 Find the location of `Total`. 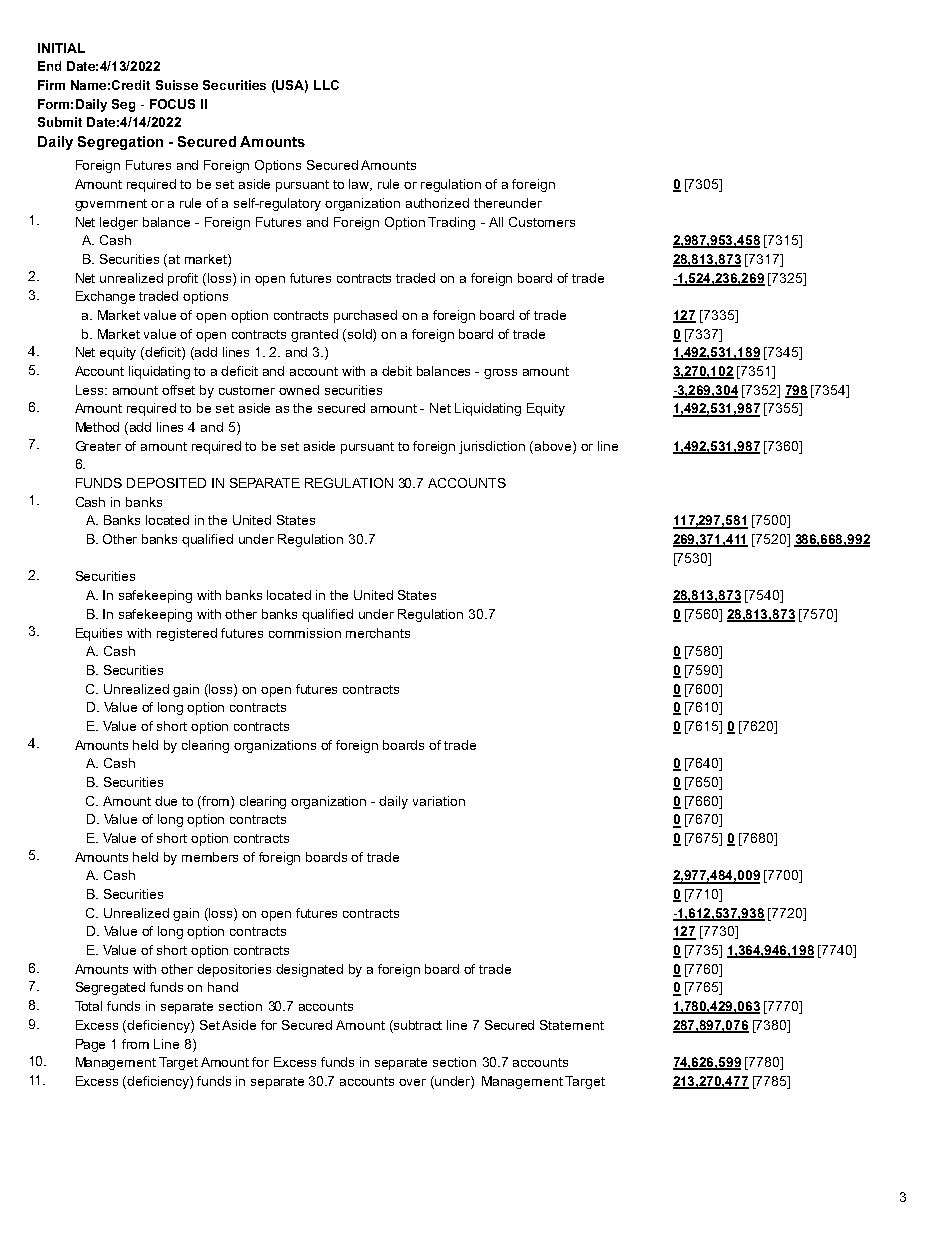

Total is located at coordinates (88, 1006).
